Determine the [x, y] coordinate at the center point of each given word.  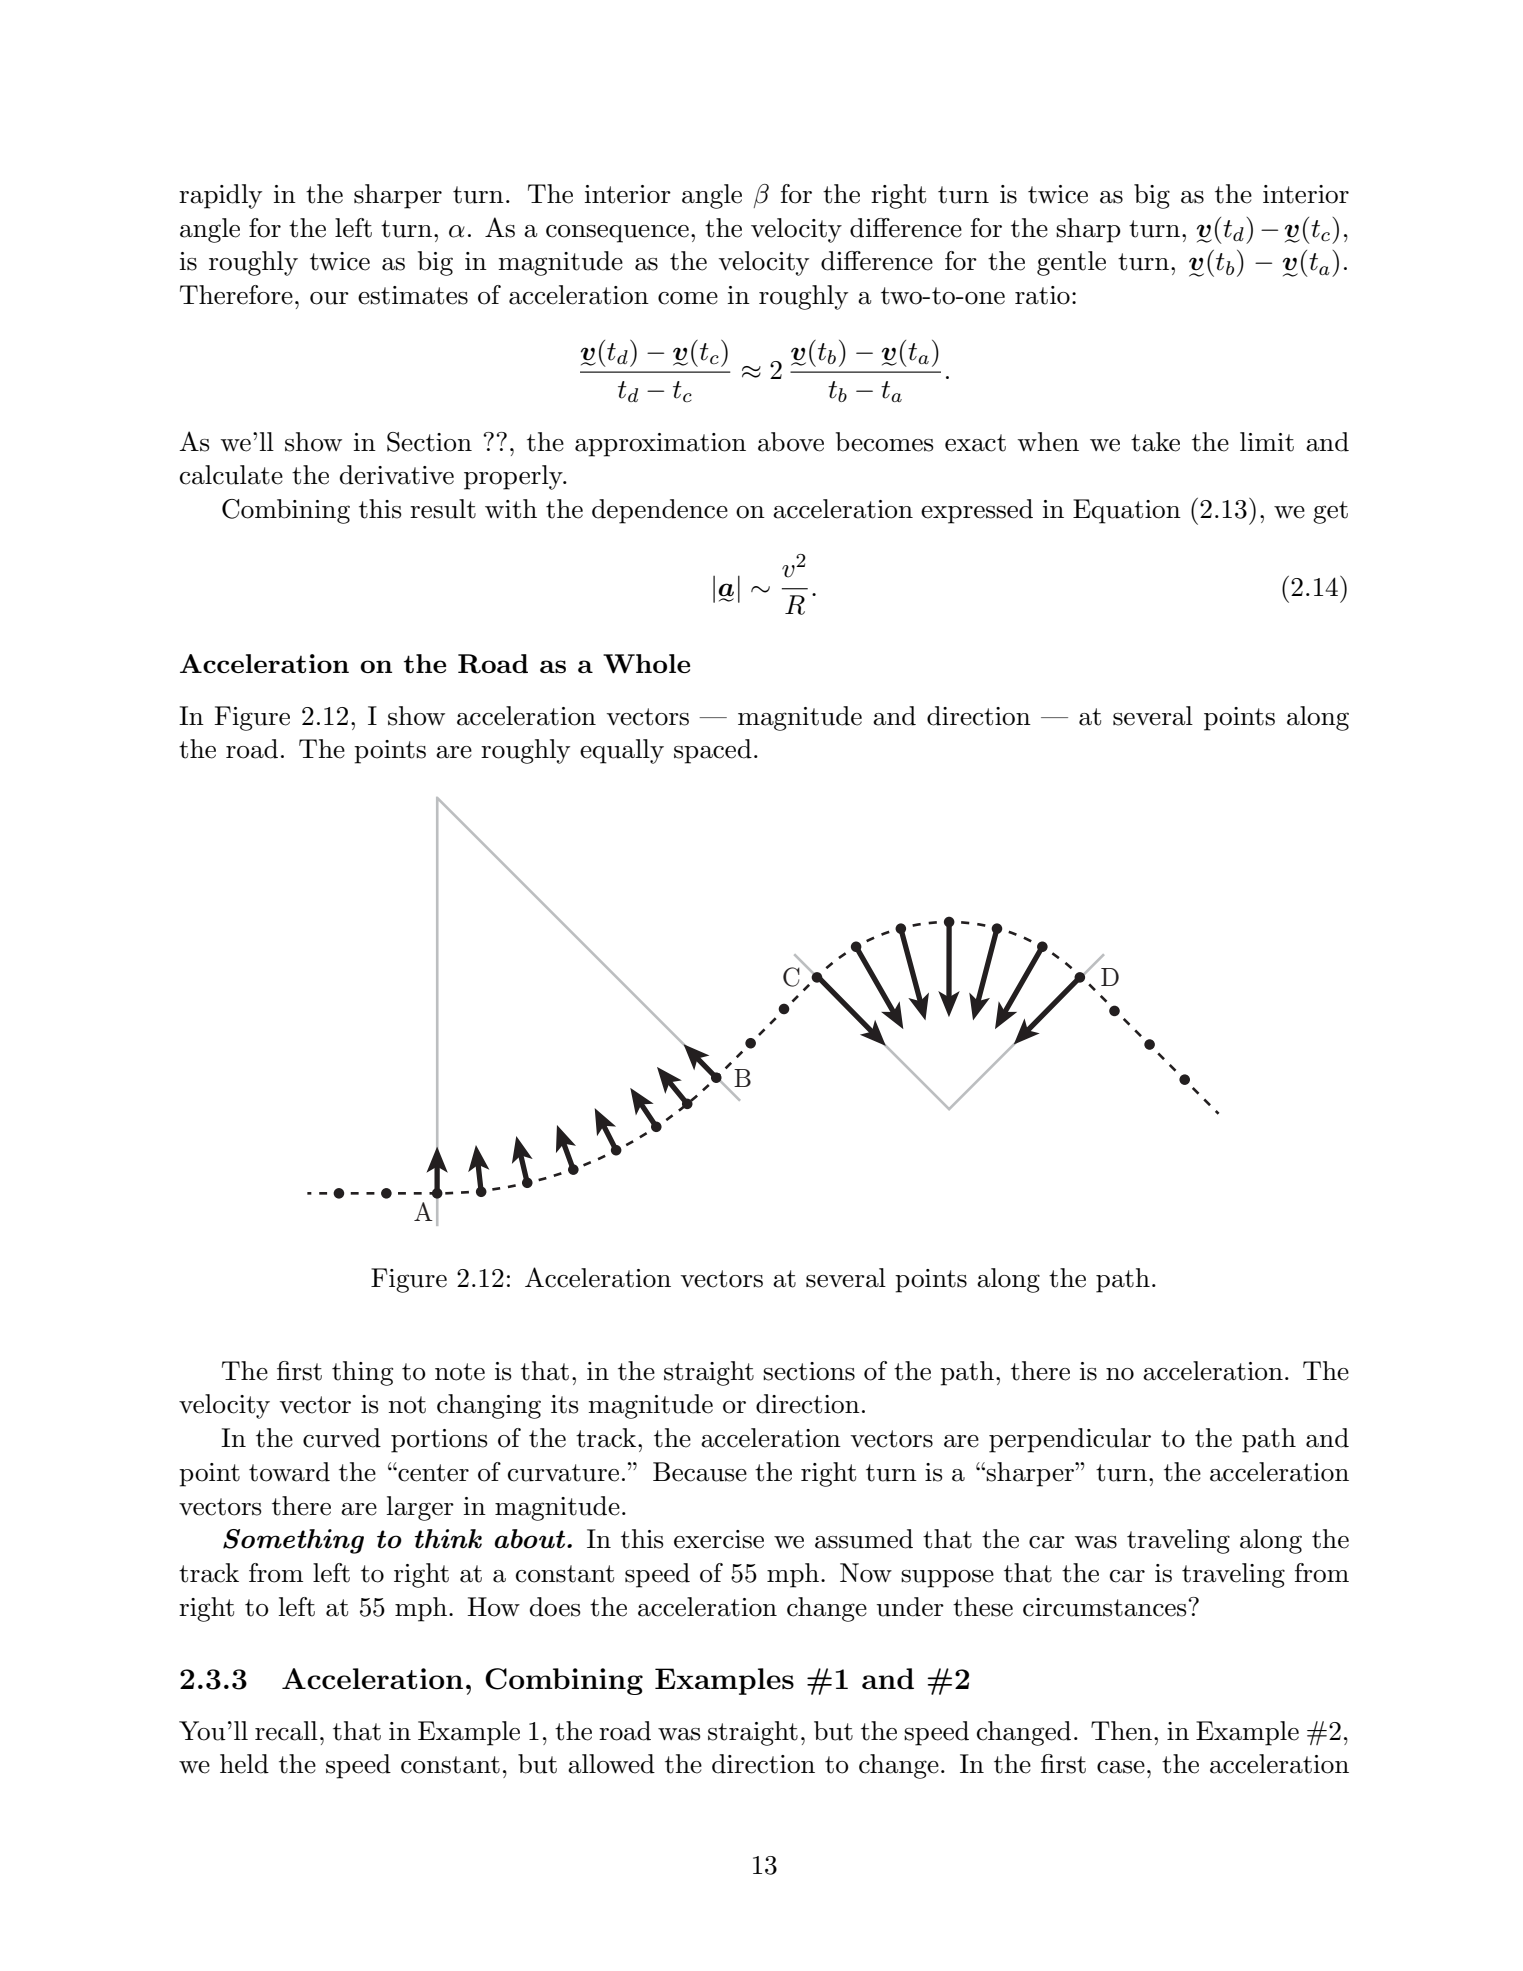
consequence [617, 234]
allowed [611, 1764]
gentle [1071, 263]
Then [1123, 1731]
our [329, 298]
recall [286, 1731]
